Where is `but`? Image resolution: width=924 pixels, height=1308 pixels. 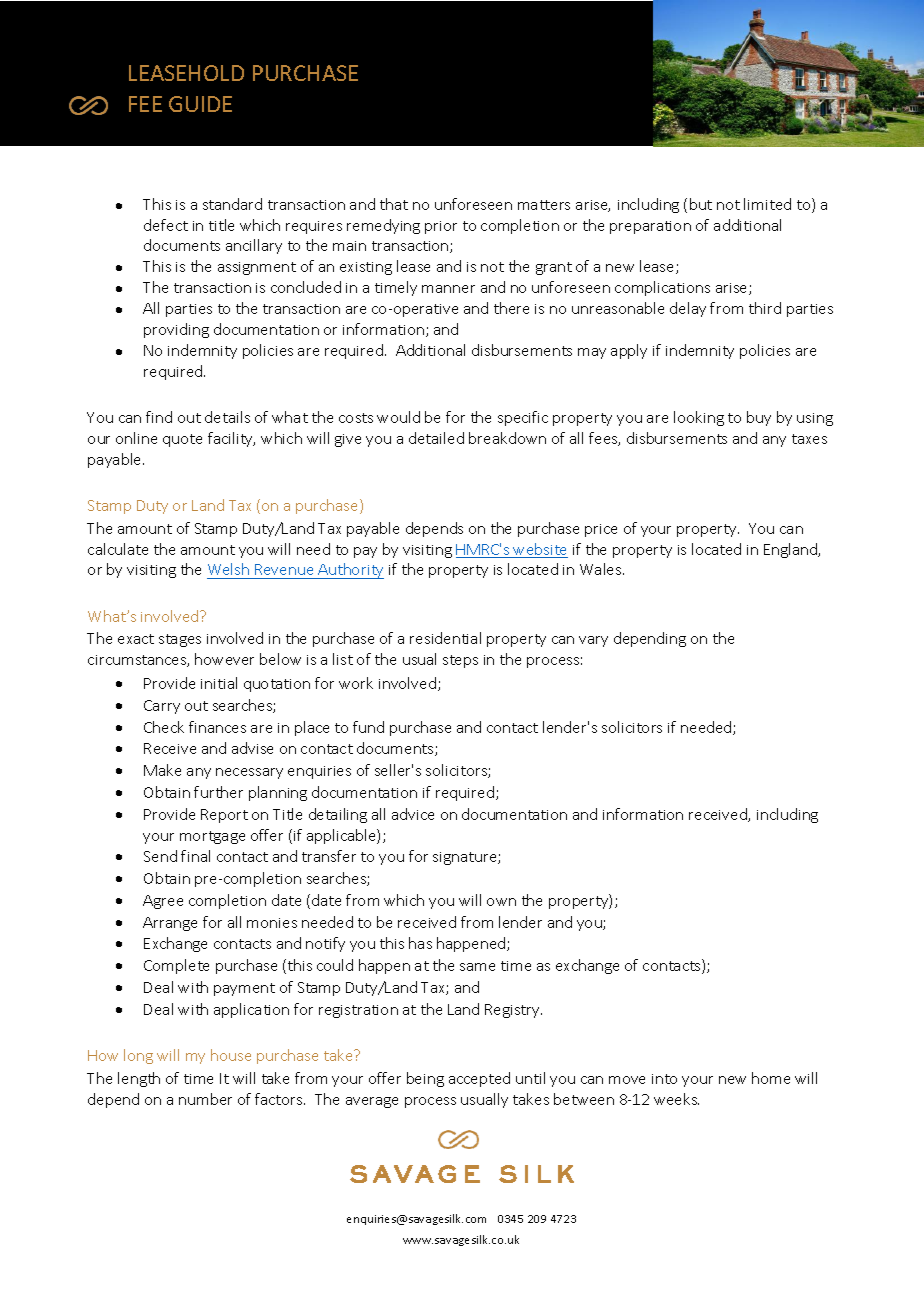
but is located at coordinates (701, 204).
